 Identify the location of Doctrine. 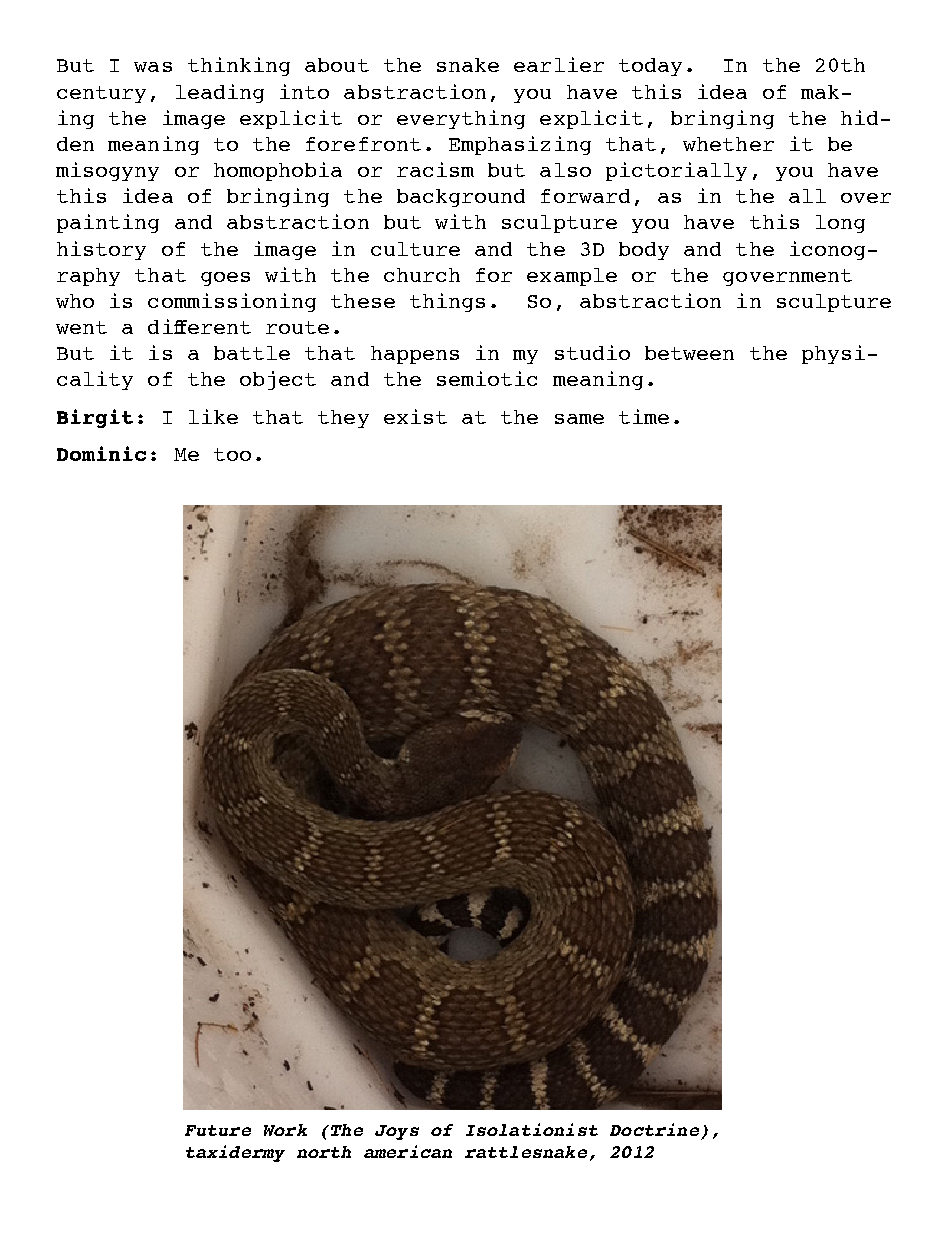
(654, 1129).
